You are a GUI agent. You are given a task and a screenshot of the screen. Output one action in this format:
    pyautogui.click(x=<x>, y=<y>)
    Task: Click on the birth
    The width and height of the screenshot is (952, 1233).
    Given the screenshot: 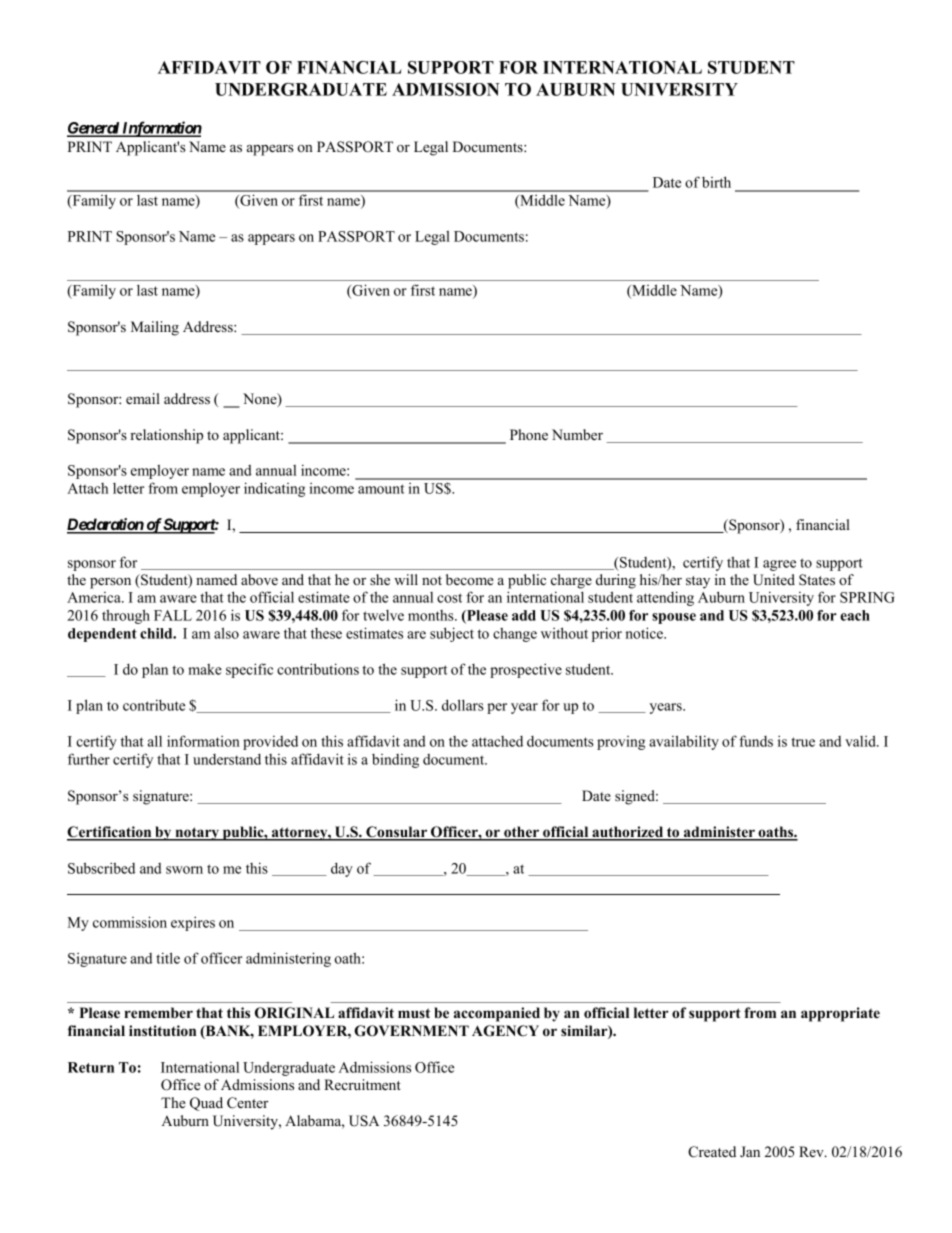 What is the action you would take?
    pyautogui.click(x=716, y=182)
